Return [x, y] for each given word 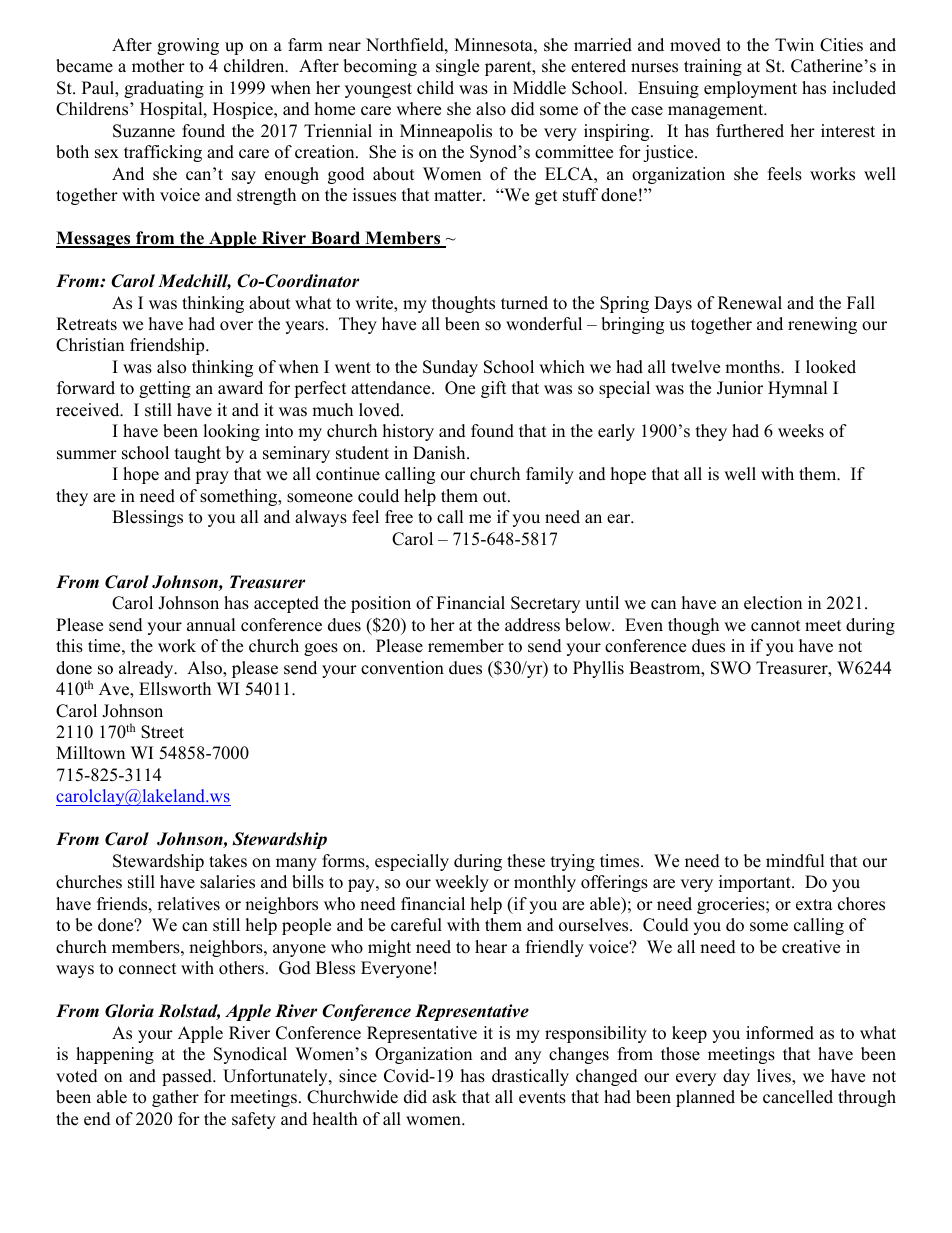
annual [211, 625]
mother [158, 66]
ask [444, 1097]
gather [175, 1098]
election [773, 603]
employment [750, 89]
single [457, 67]
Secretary [545, 604]
